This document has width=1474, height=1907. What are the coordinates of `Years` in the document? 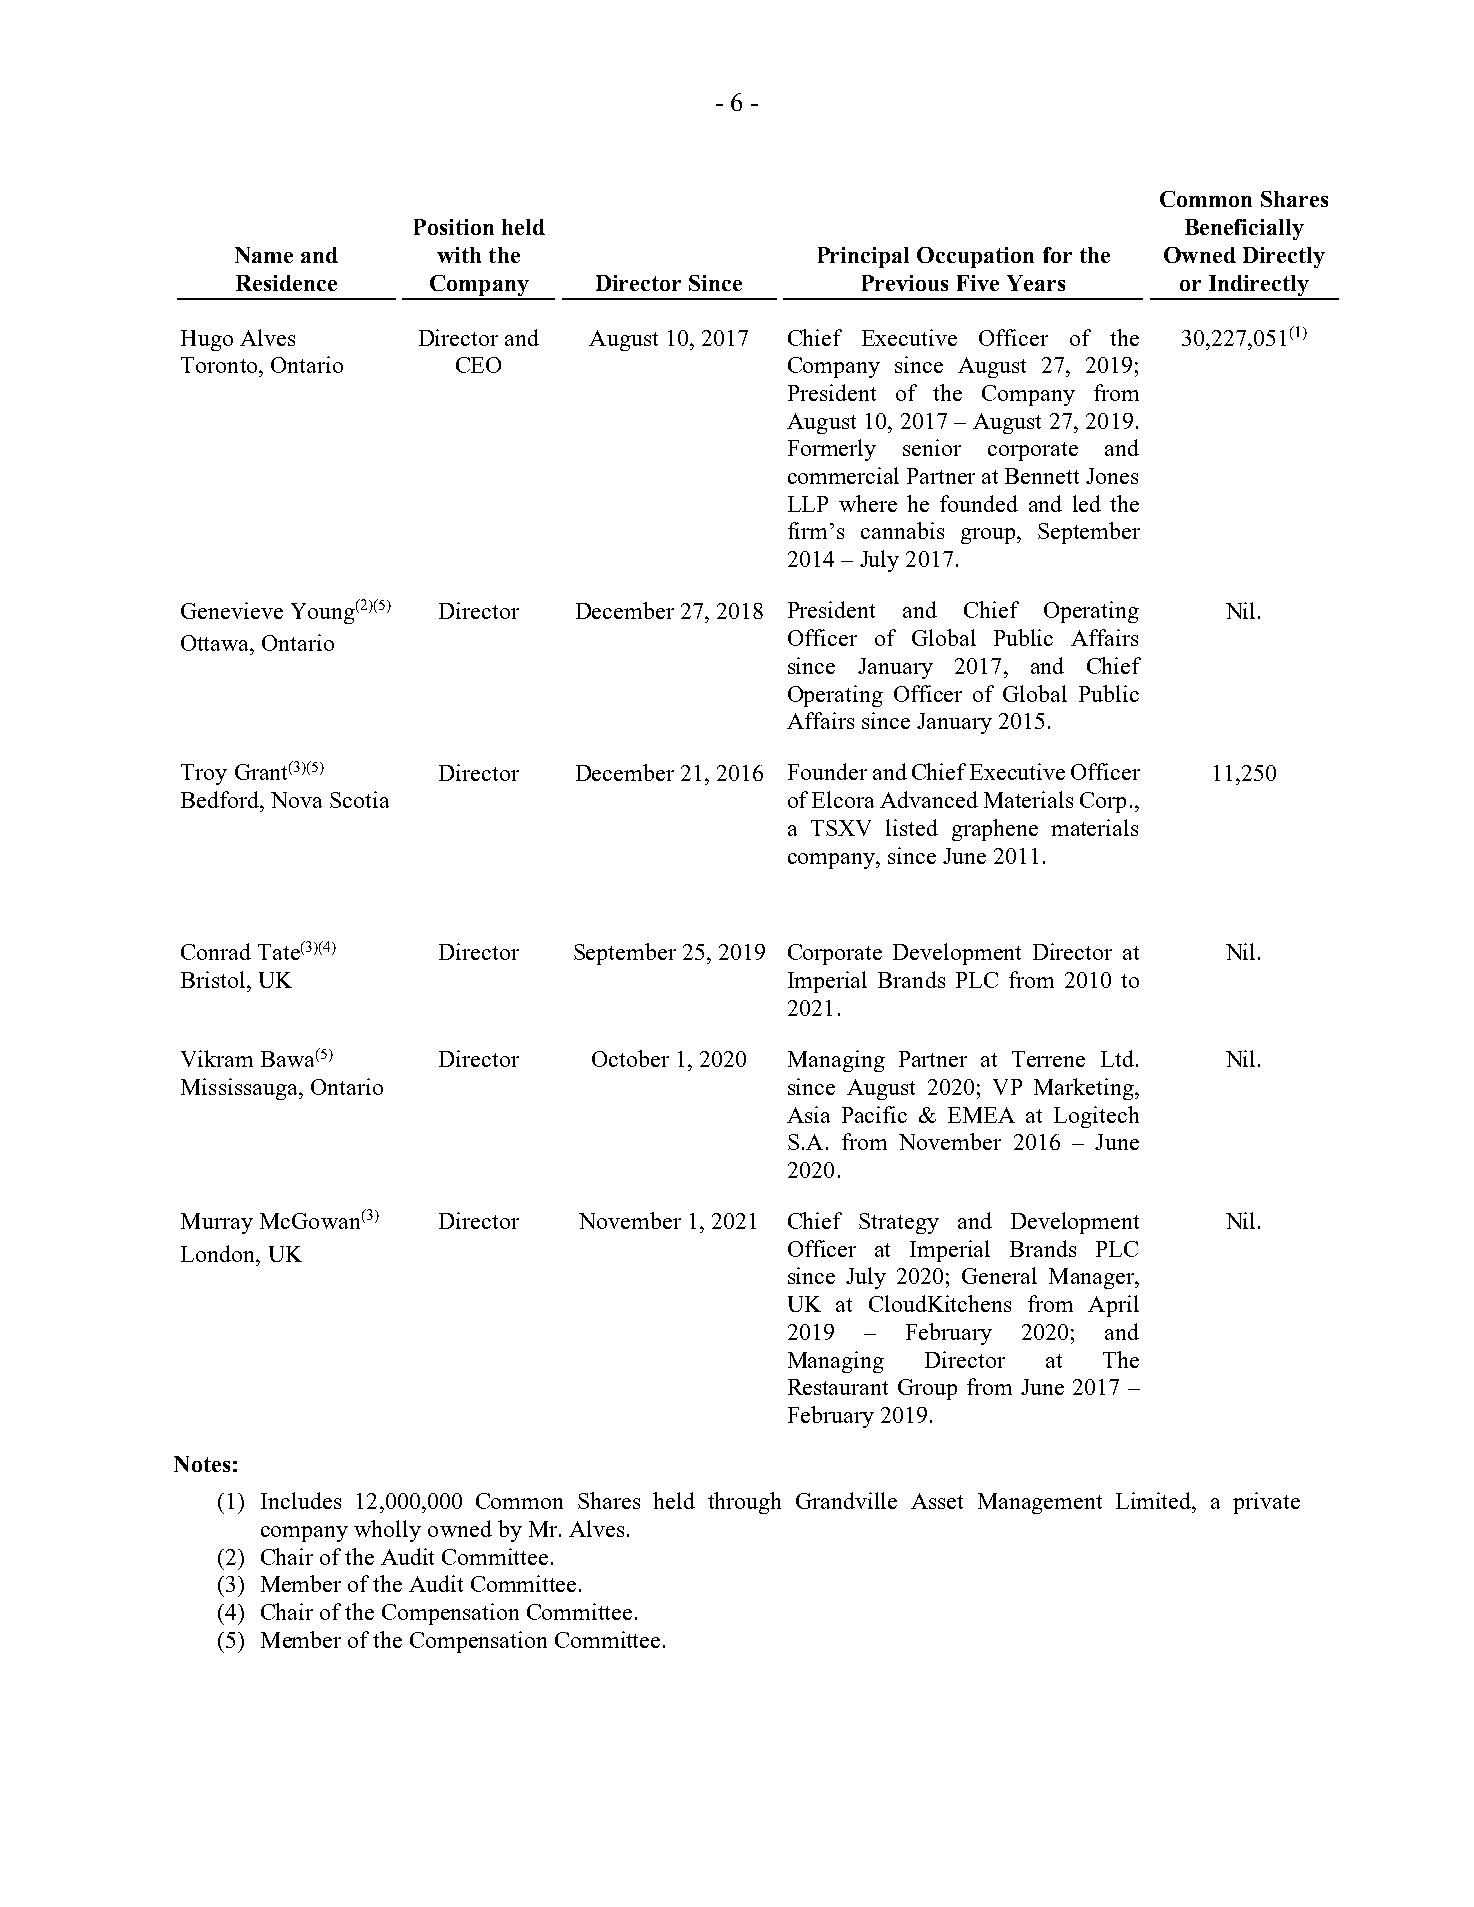 It's located at (1036, 283).
